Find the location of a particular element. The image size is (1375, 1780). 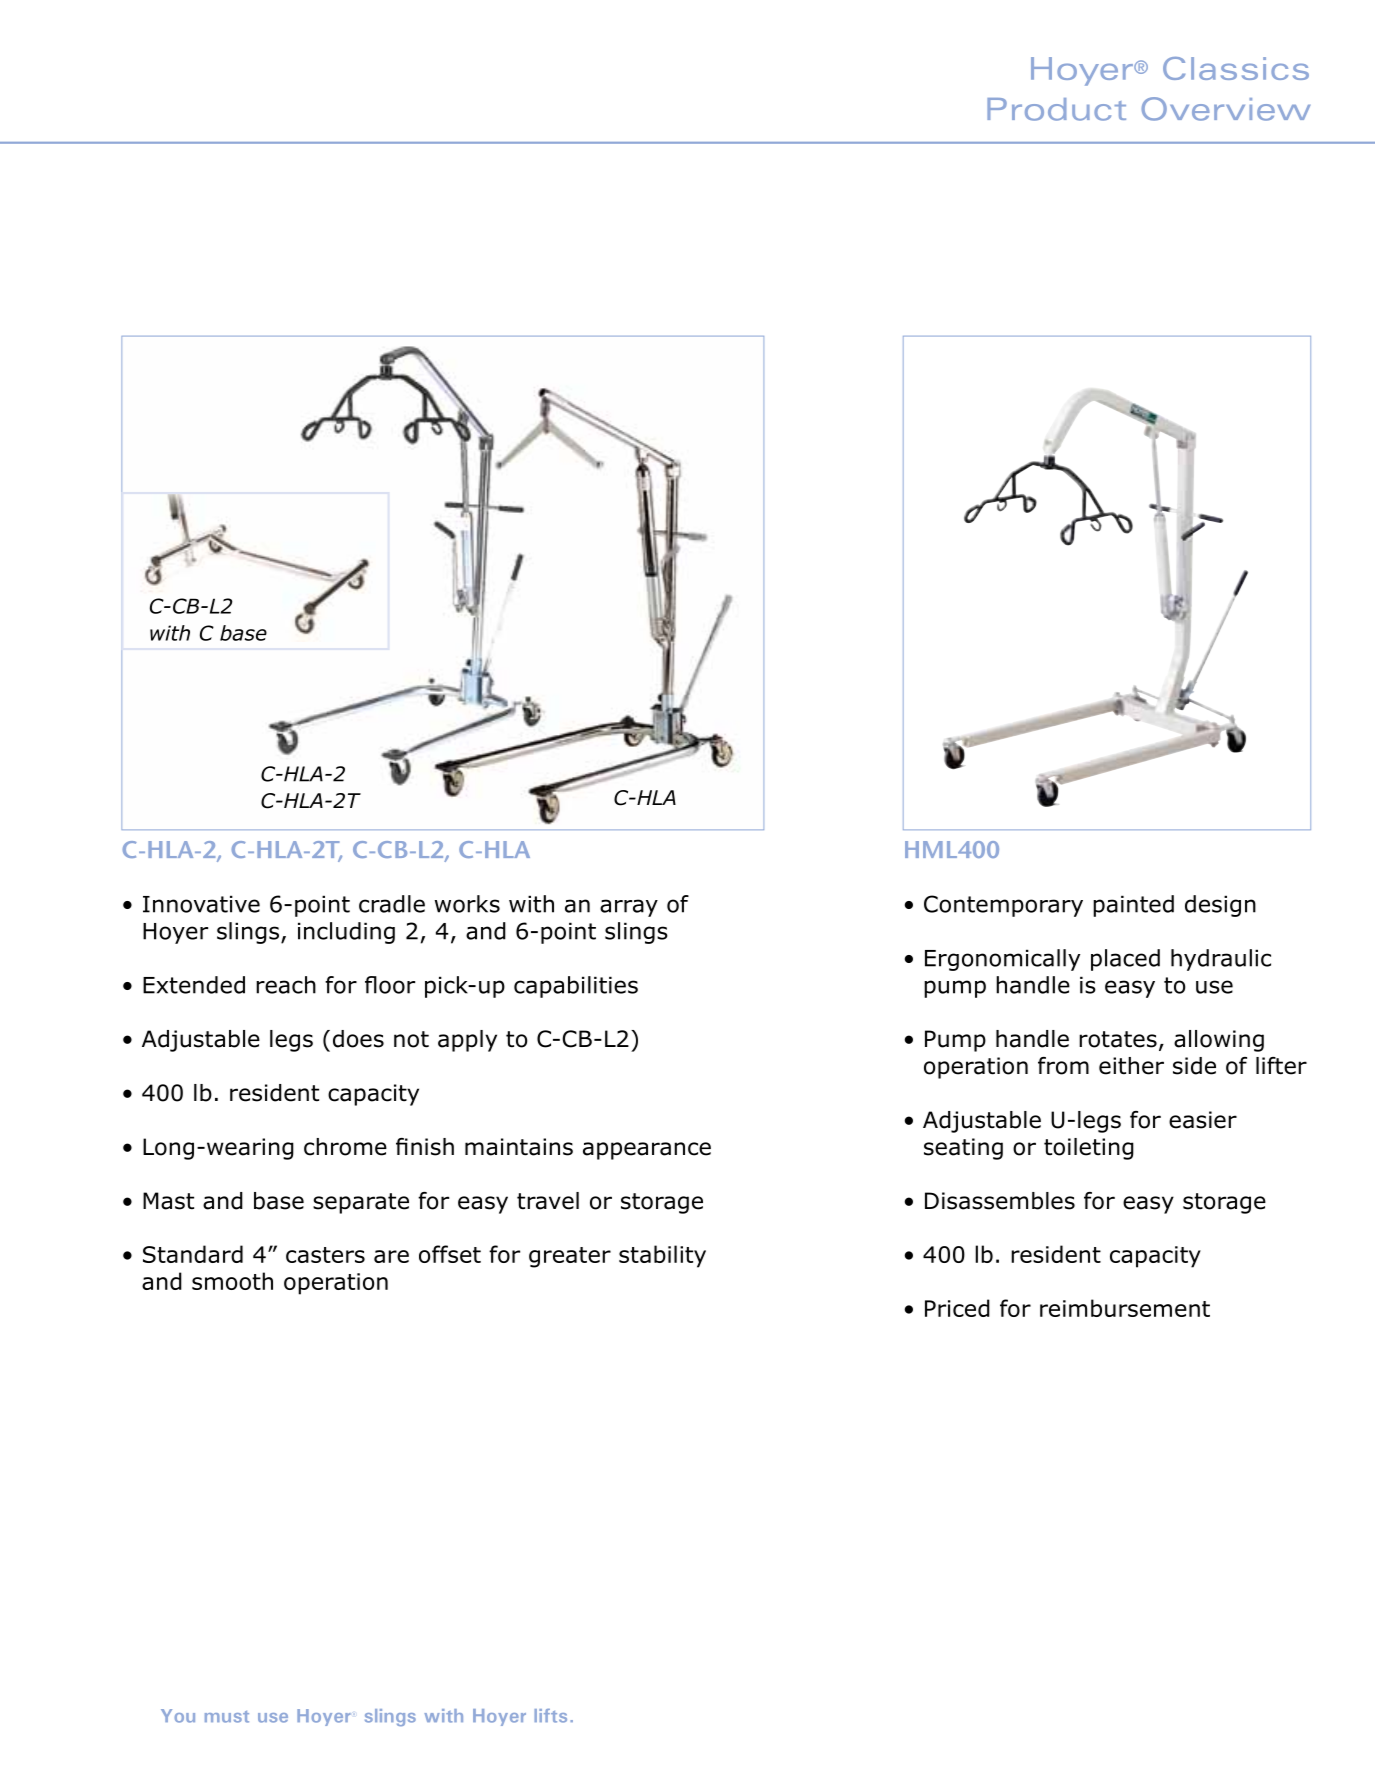

painted is located at coordinates (1133, 906).
